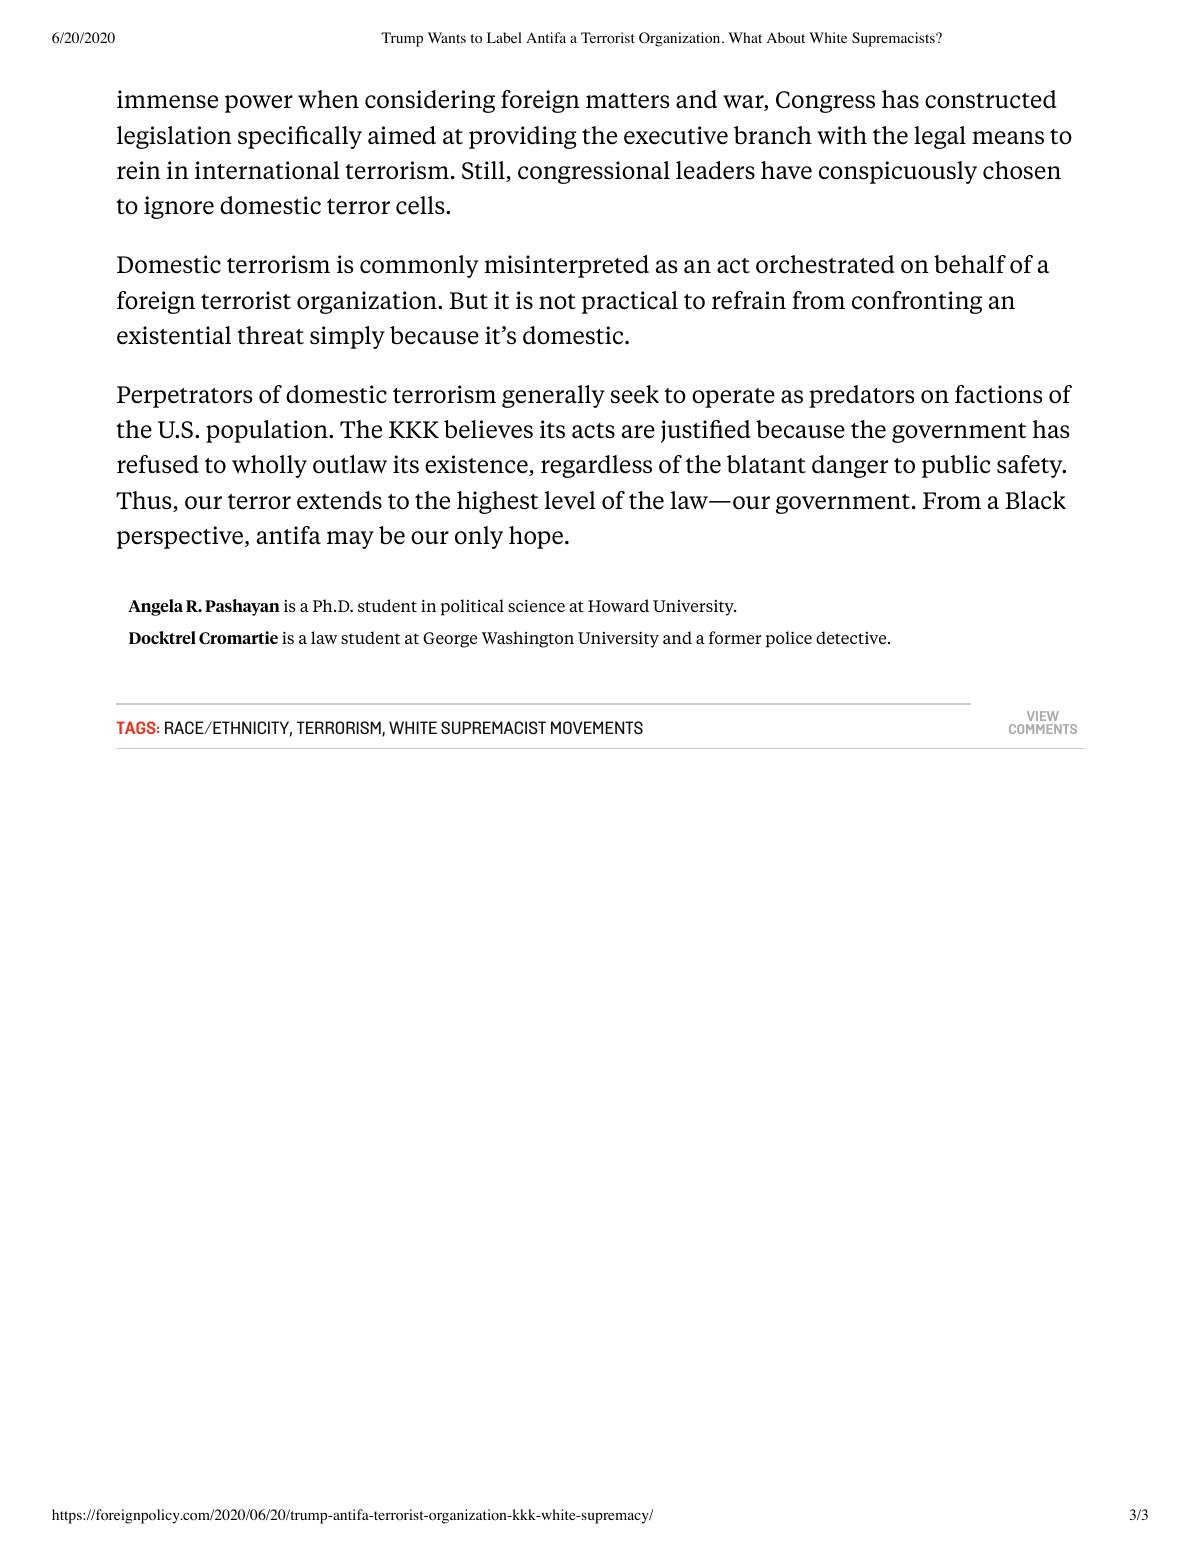 The width and height of the document is (1201, 1554). I want to click on Label, so click(504, 37).
